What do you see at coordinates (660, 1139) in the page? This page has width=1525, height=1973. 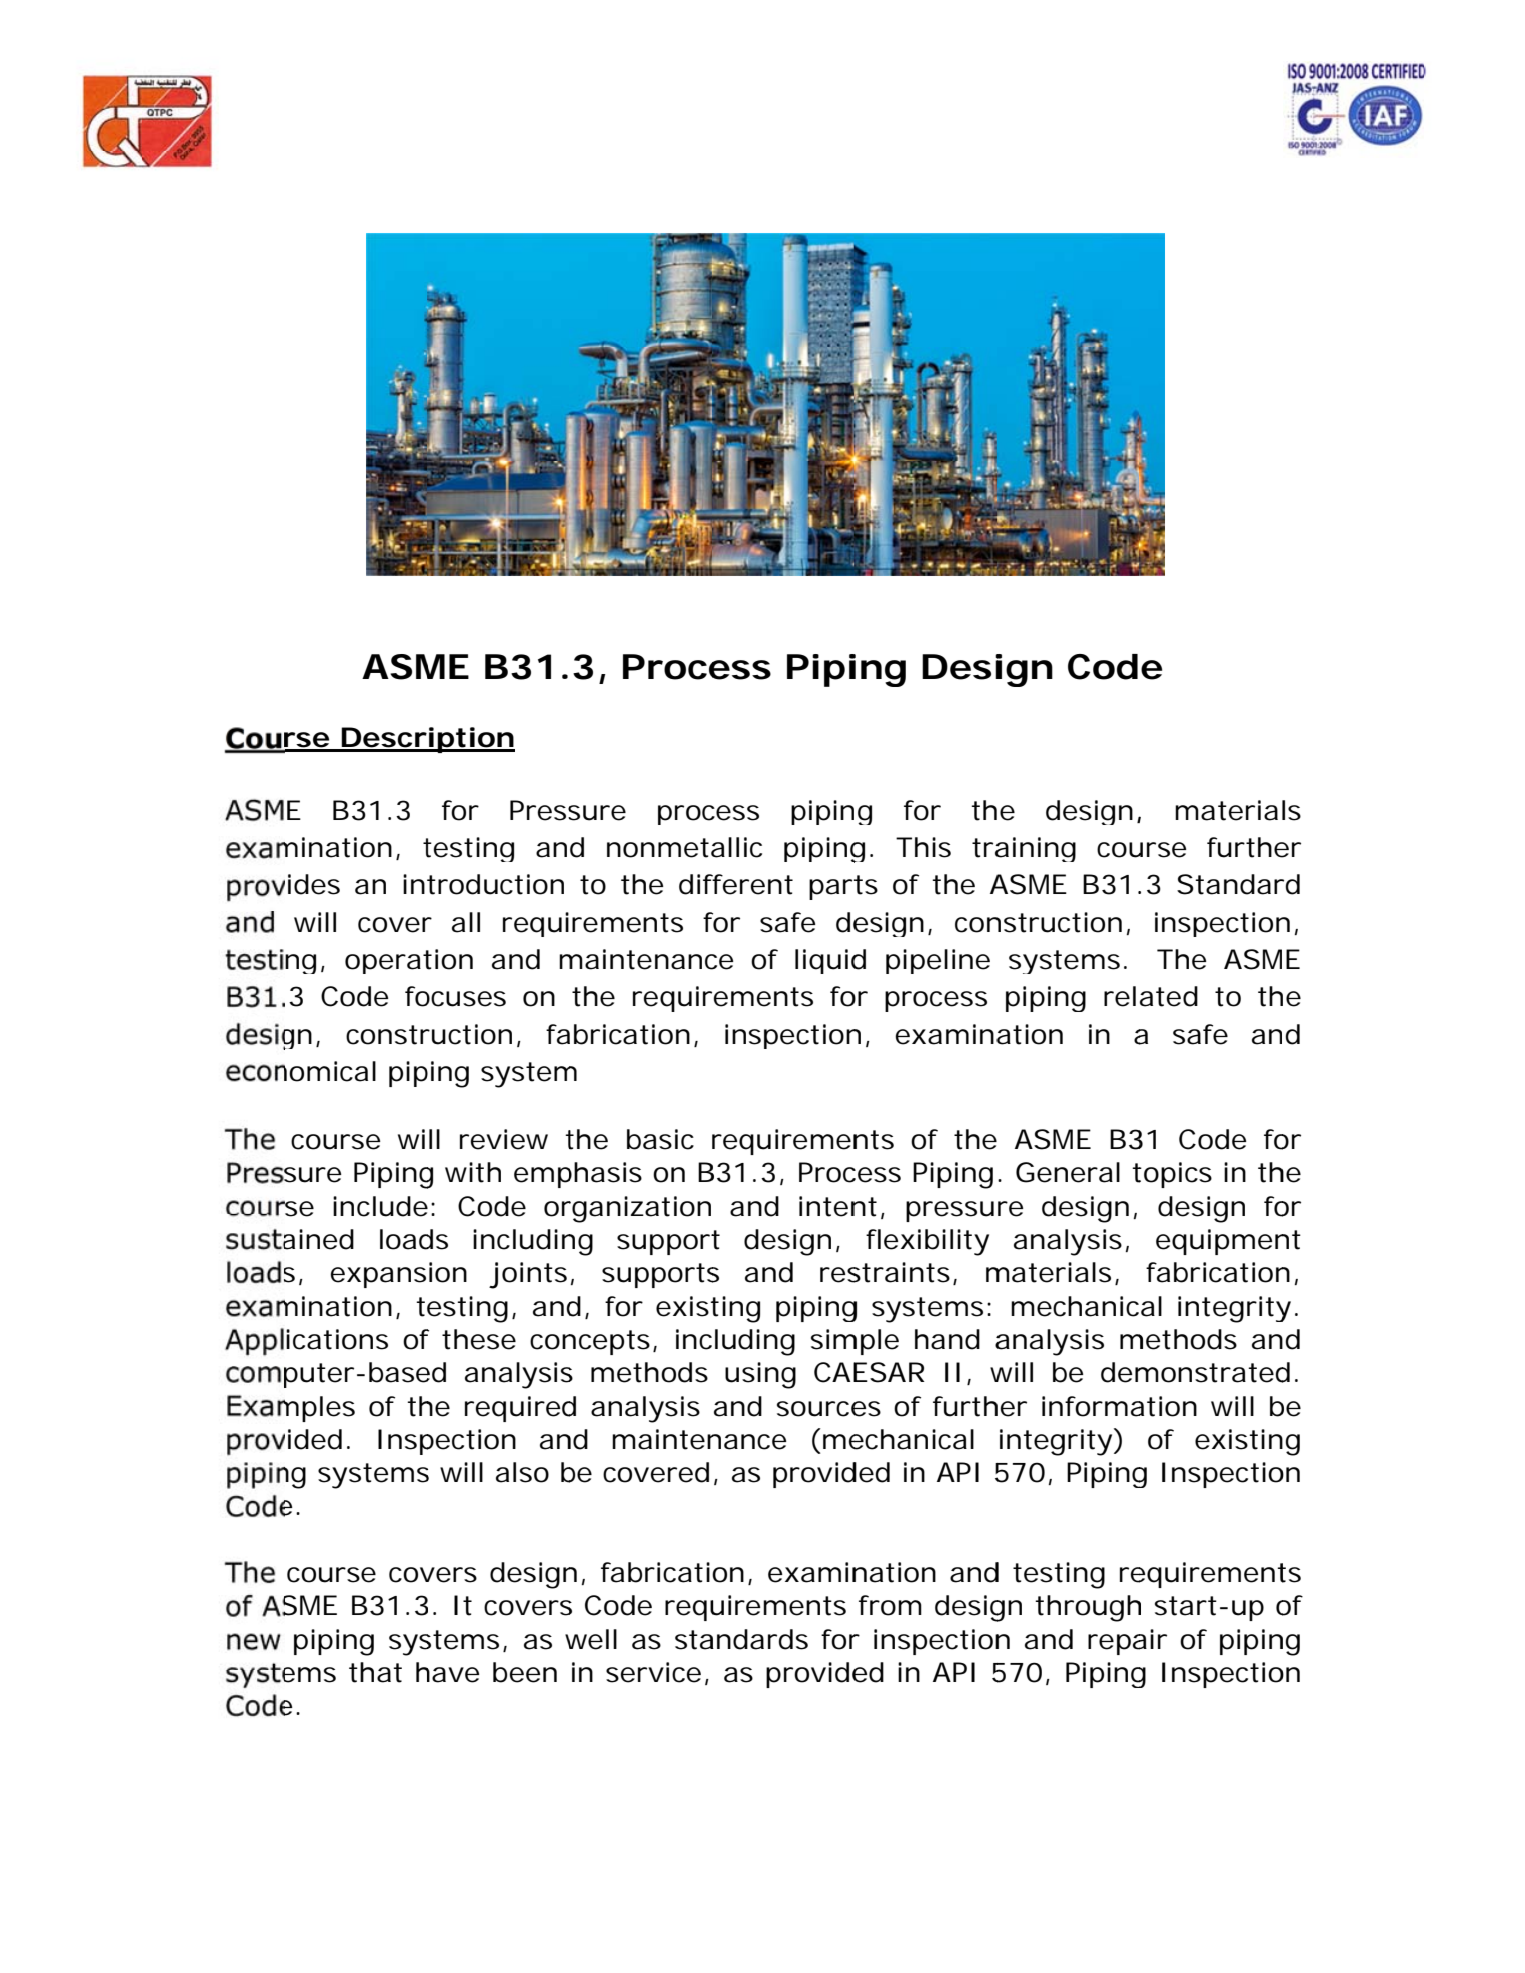 I see `basic` at bounding box center [660, 1139].
